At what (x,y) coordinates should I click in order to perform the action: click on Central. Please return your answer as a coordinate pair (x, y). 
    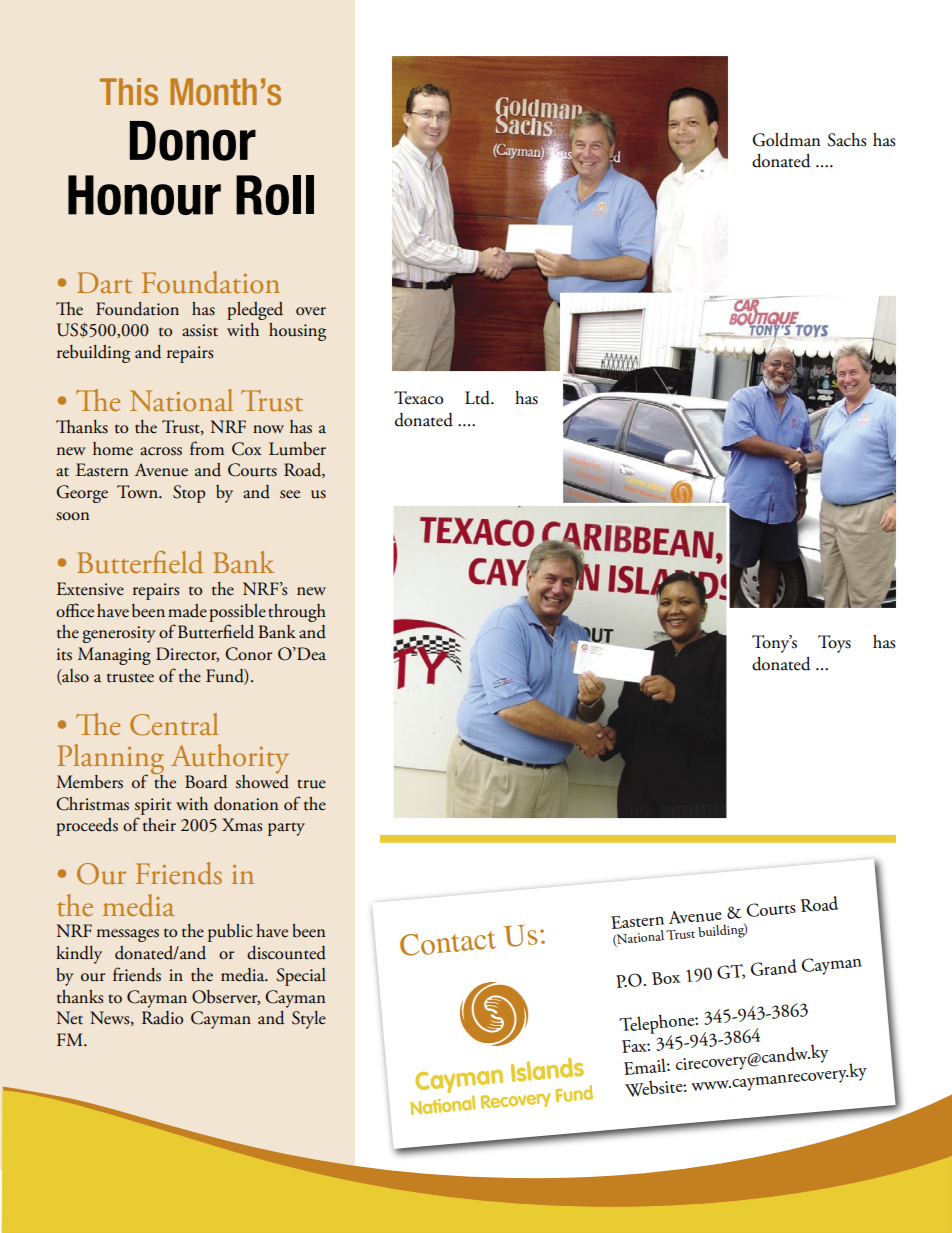
    Looking at the image, I should click on (174, 724).
